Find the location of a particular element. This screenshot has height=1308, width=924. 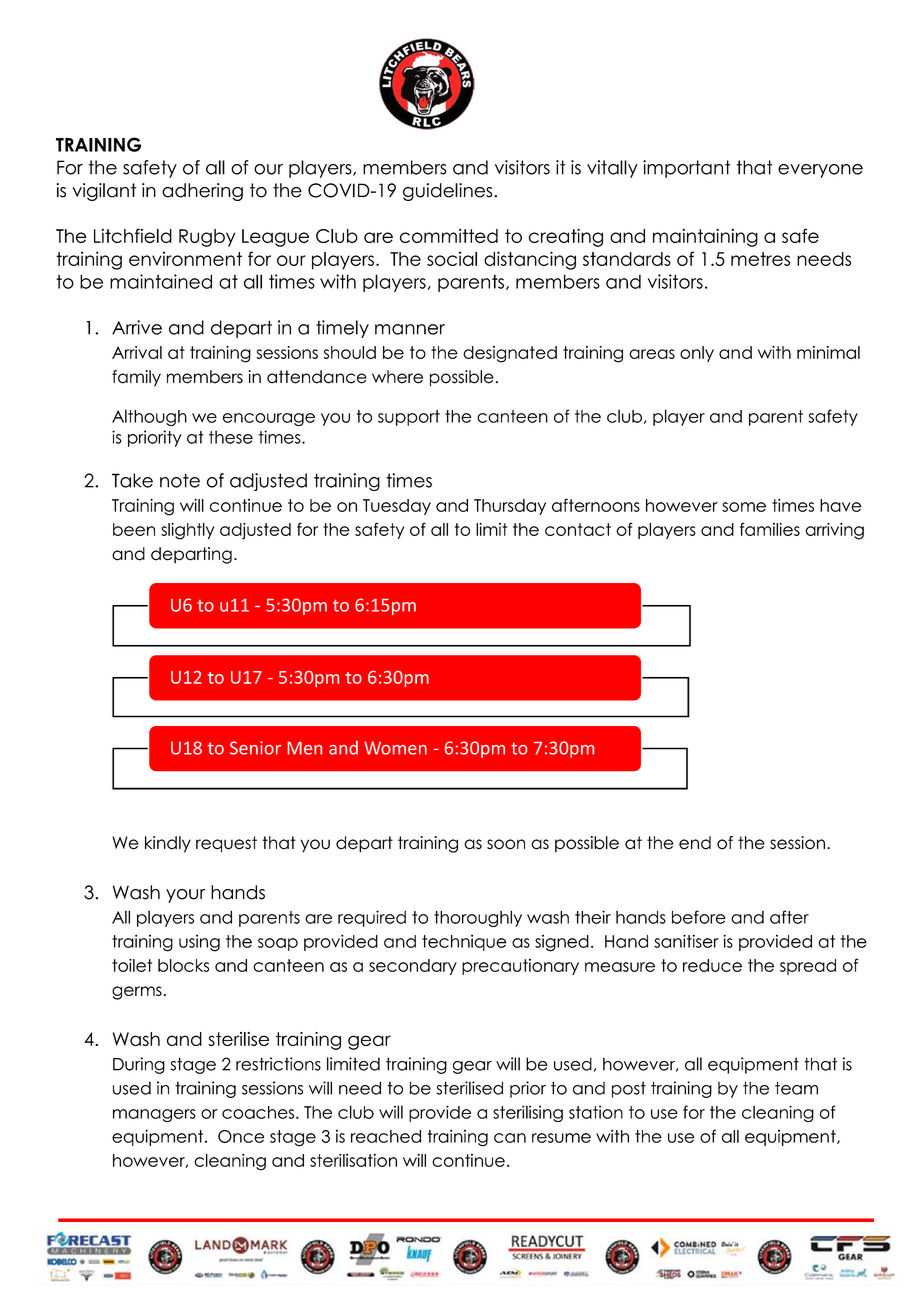

maintaining is located at coordinates (705, 237).
